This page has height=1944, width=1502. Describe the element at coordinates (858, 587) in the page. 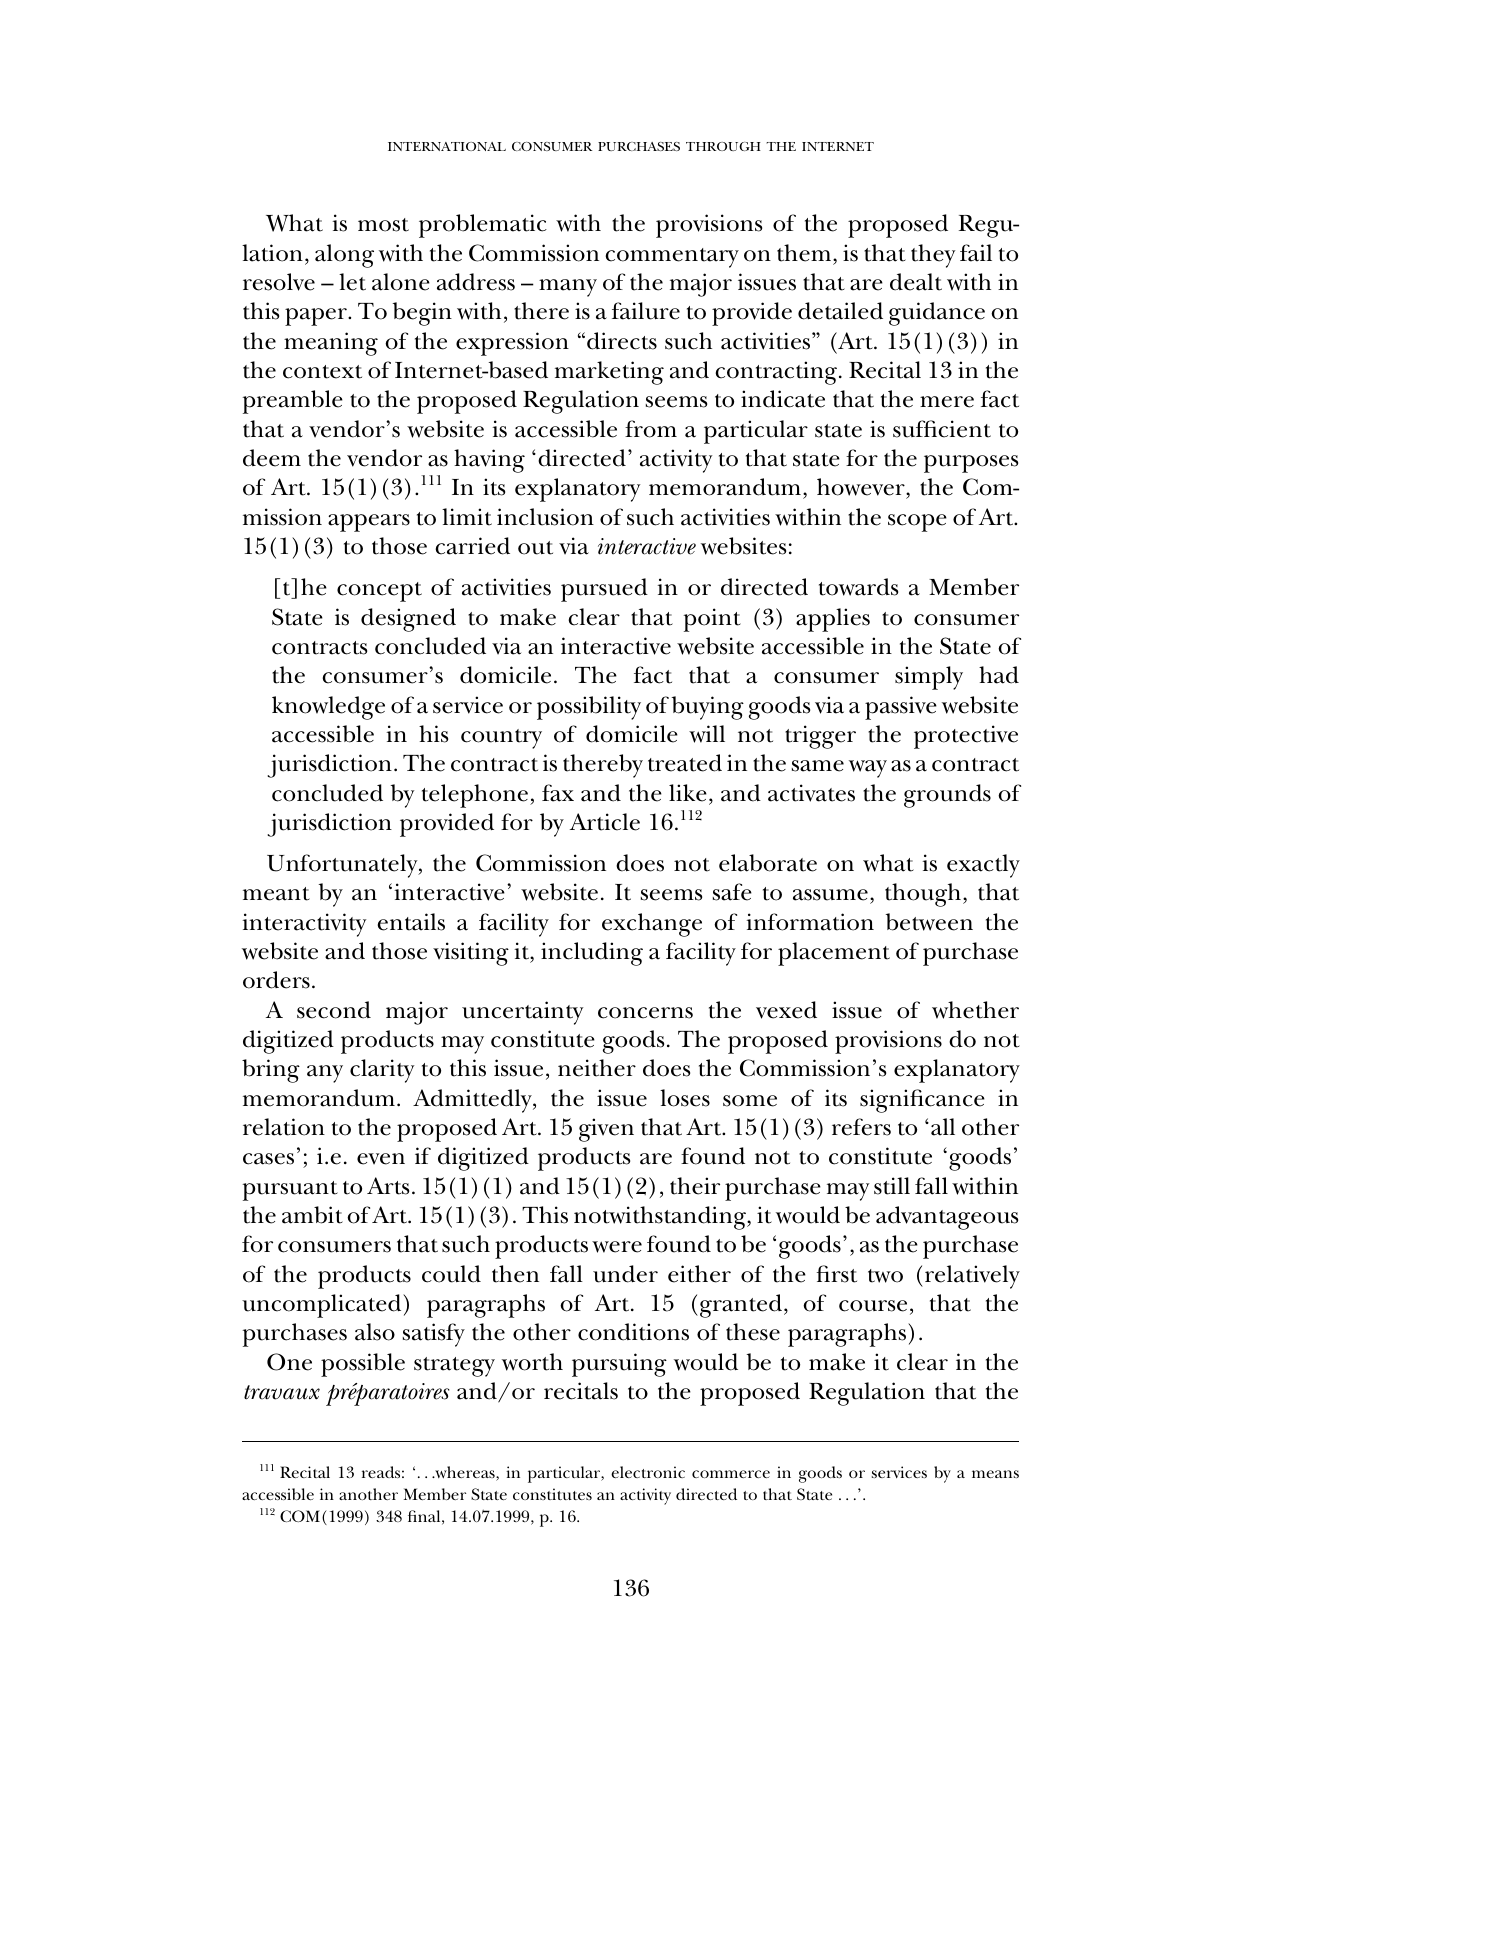

I see `towards` at that location.
